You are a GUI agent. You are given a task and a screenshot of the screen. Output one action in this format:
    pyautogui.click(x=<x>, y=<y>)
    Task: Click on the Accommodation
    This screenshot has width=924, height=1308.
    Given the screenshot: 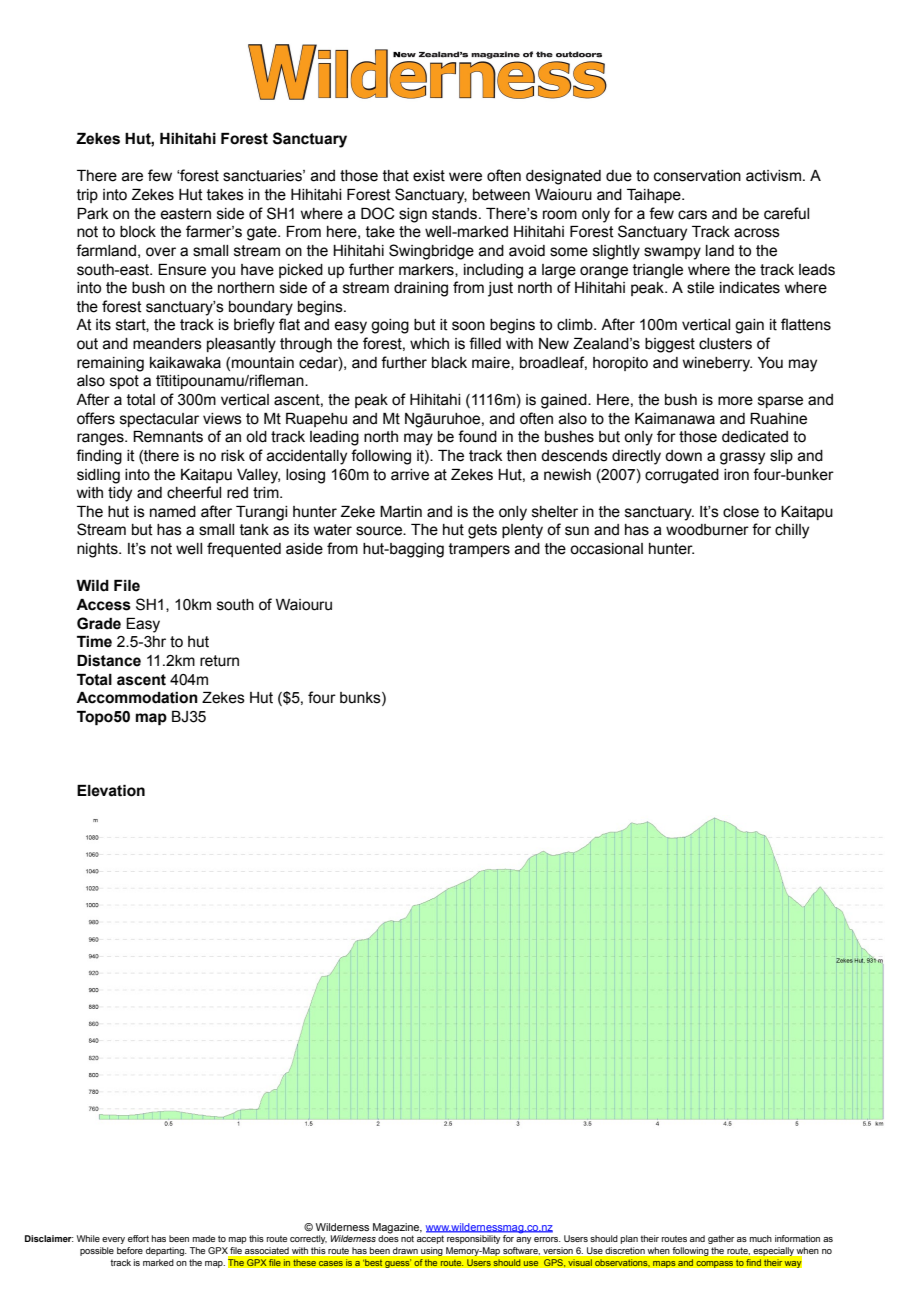 What is the action you would take?
    pyautogui.click(x=137, y=698)
